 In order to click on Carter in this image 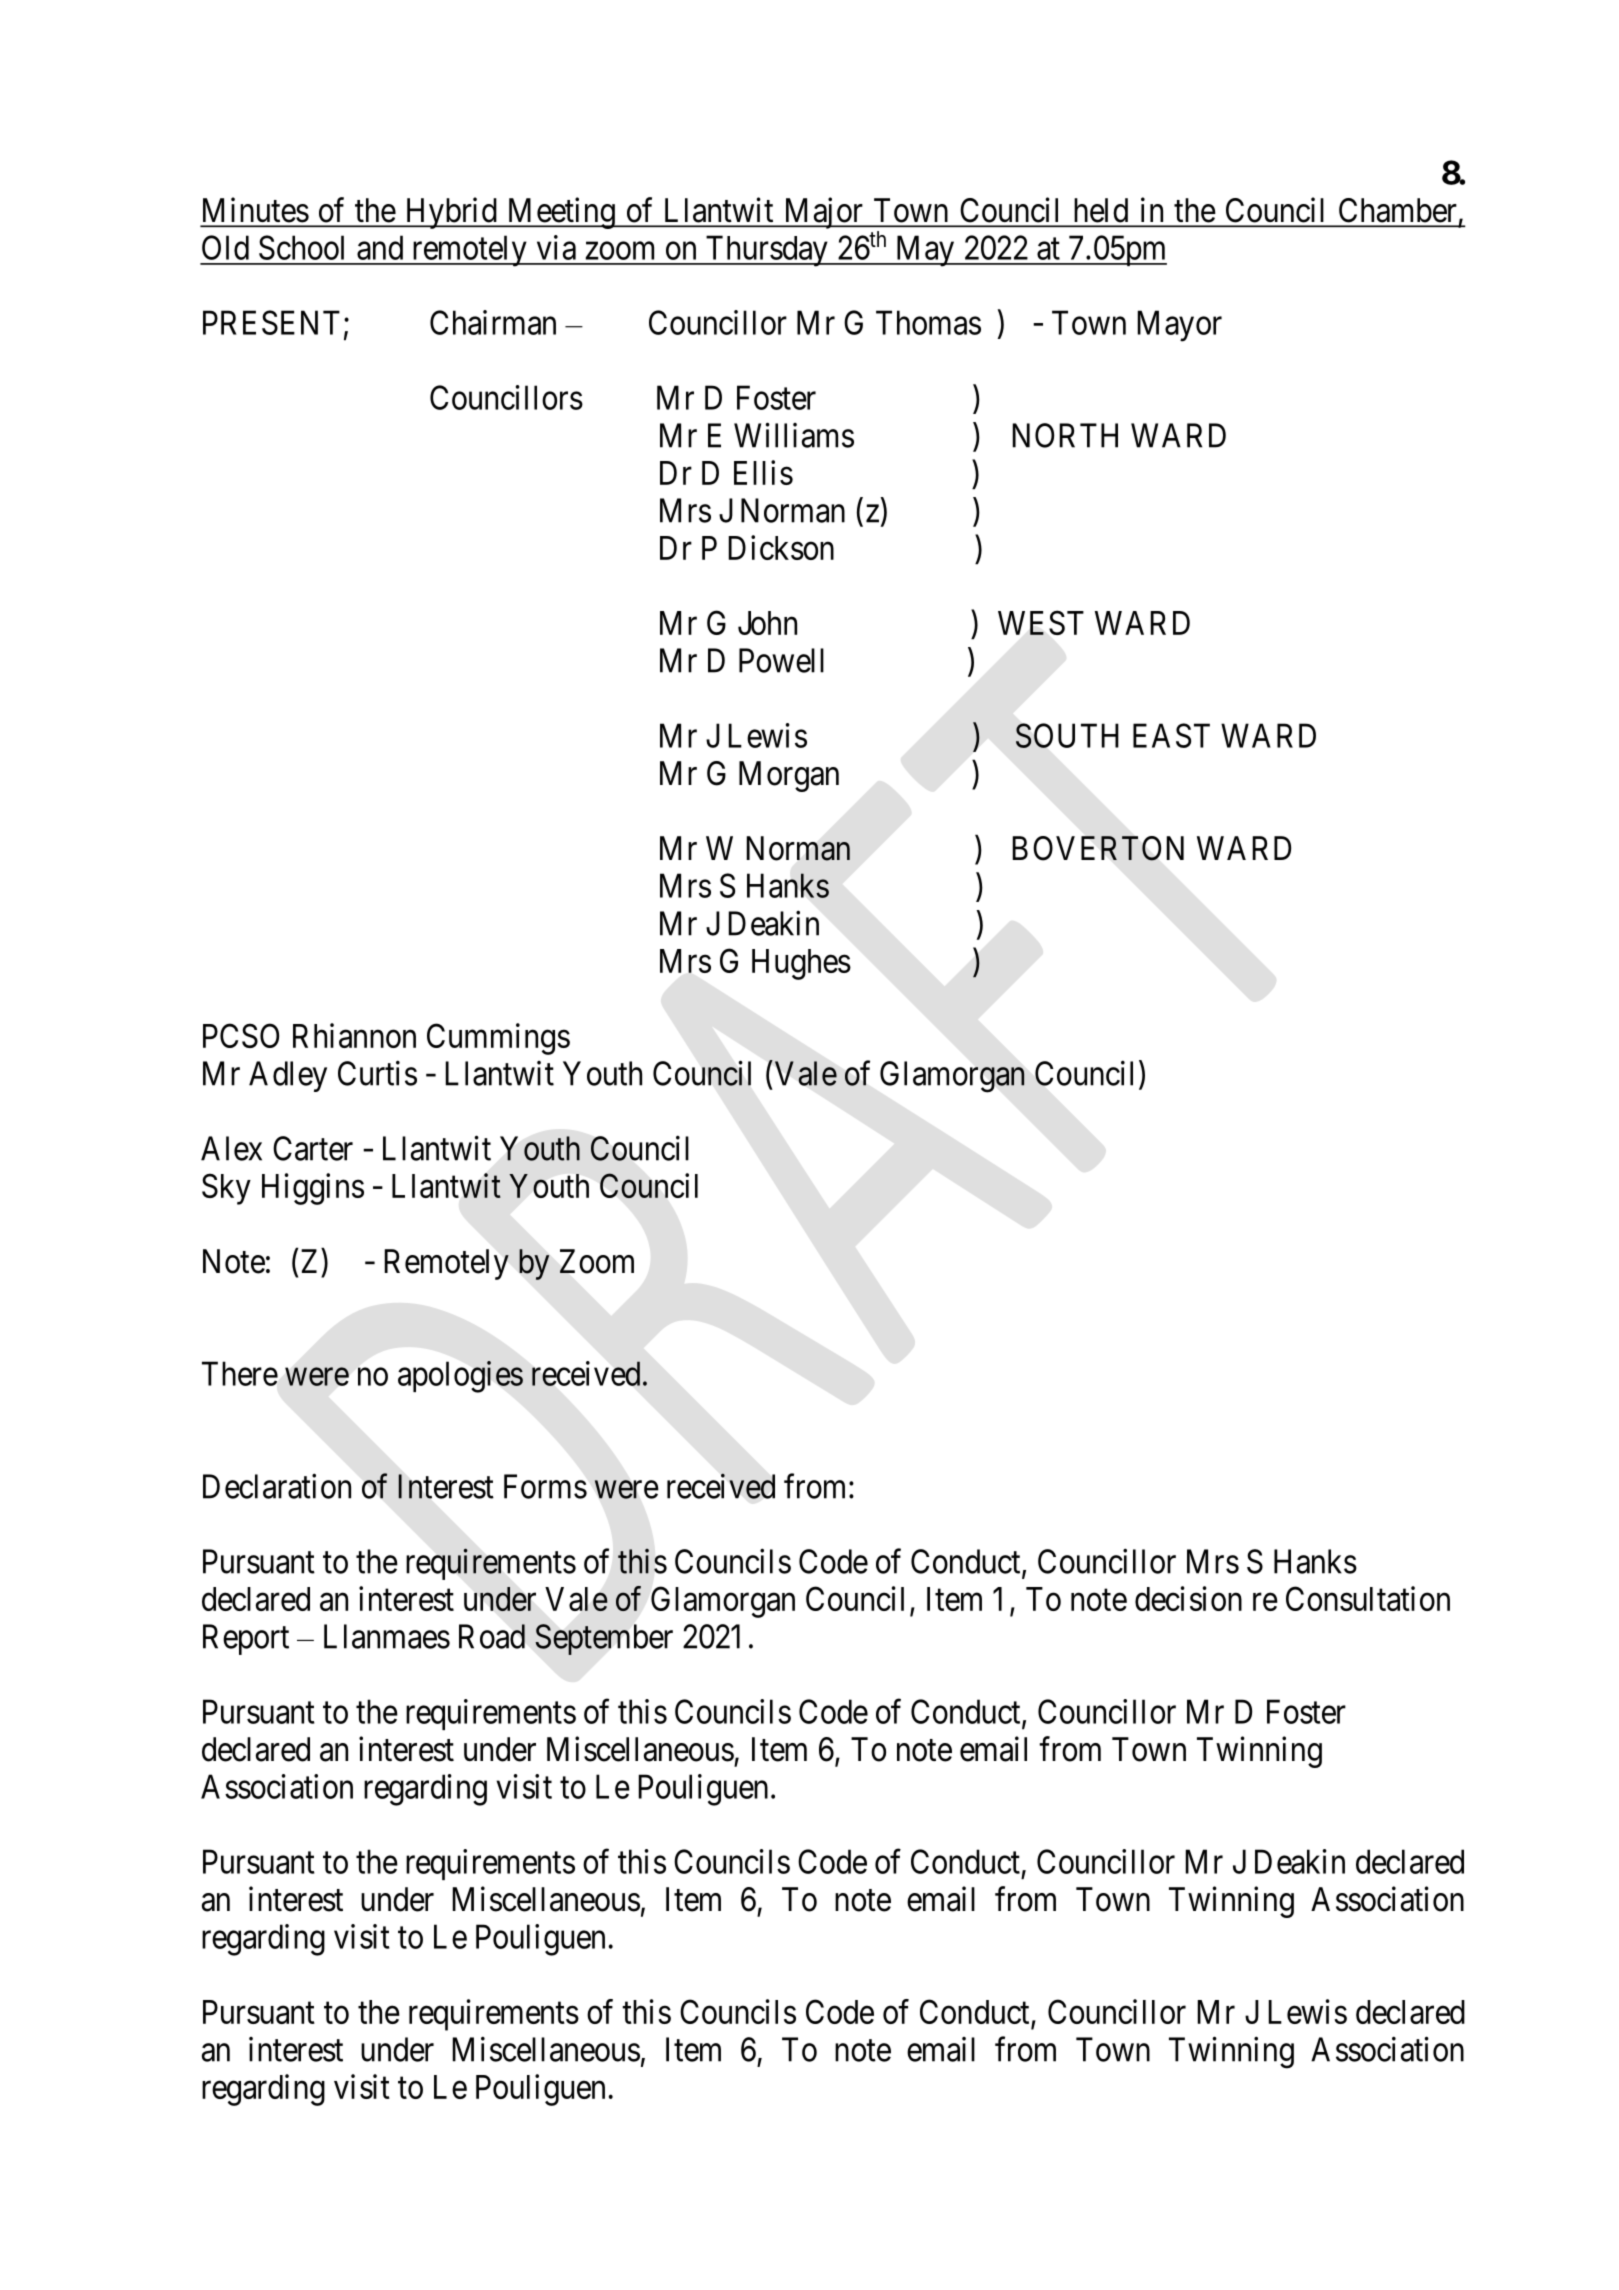, I will do `click(313, 1148)`.
